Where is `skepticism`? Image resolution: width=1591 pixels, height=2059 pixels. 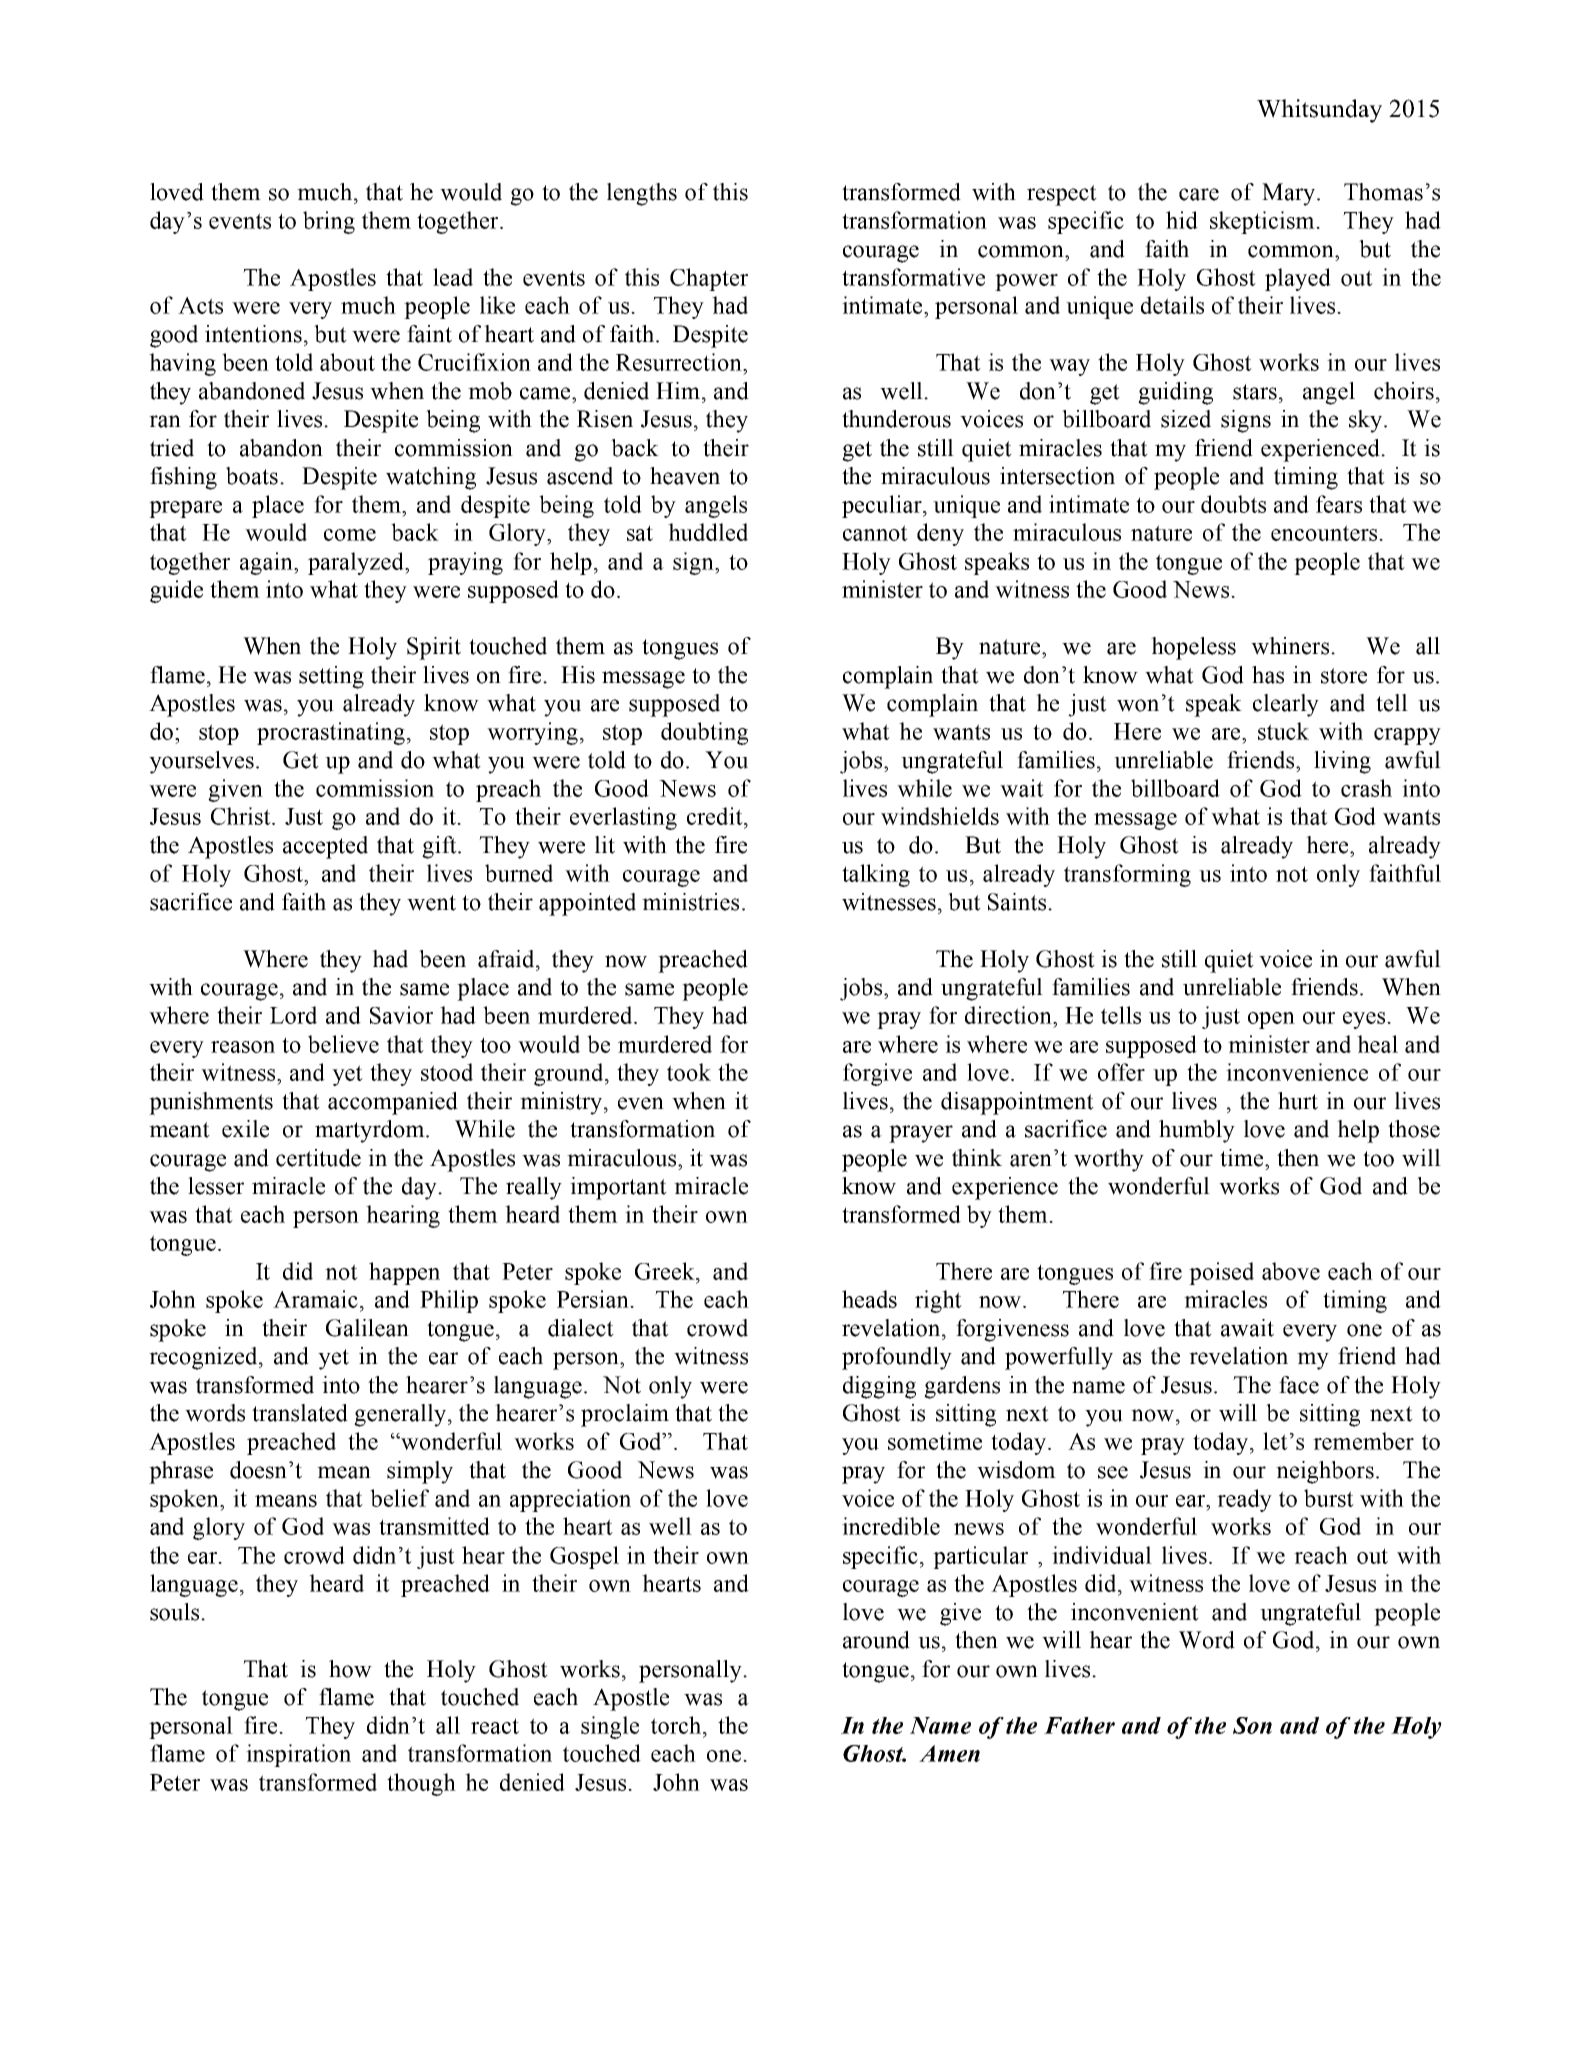 skepticism is located at coordinates (1263, 222).
